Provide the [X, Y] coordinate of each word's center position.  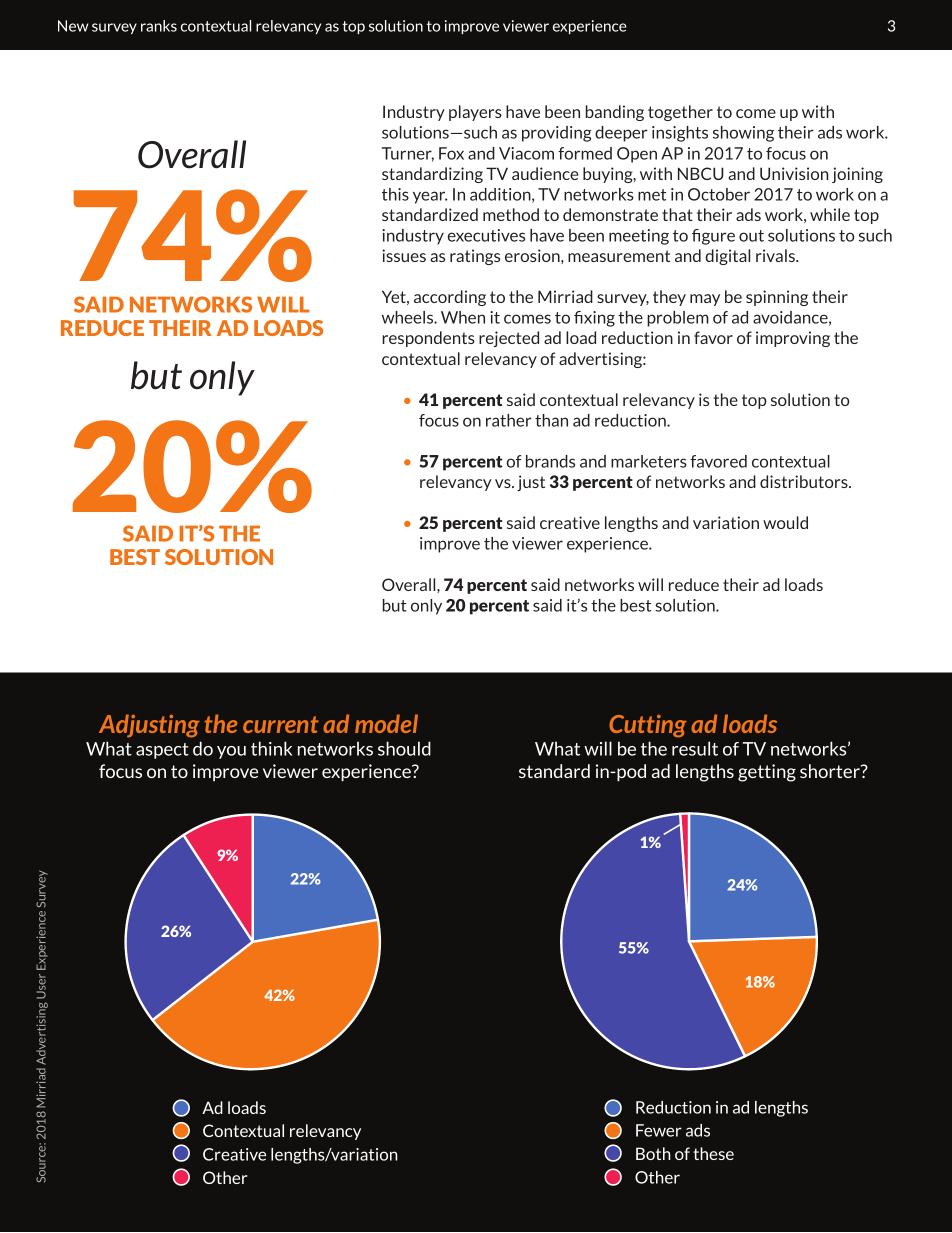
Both [653, 1153]
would [785, 522]
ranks [159, 26]
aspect [162, 751]
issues [404, 255]
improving [793, 339]
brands [550, 461]
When [463, 317]
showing [743, 134]
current [281, 724]
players [475, 113]
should [404, 748]
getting [767, 773]
